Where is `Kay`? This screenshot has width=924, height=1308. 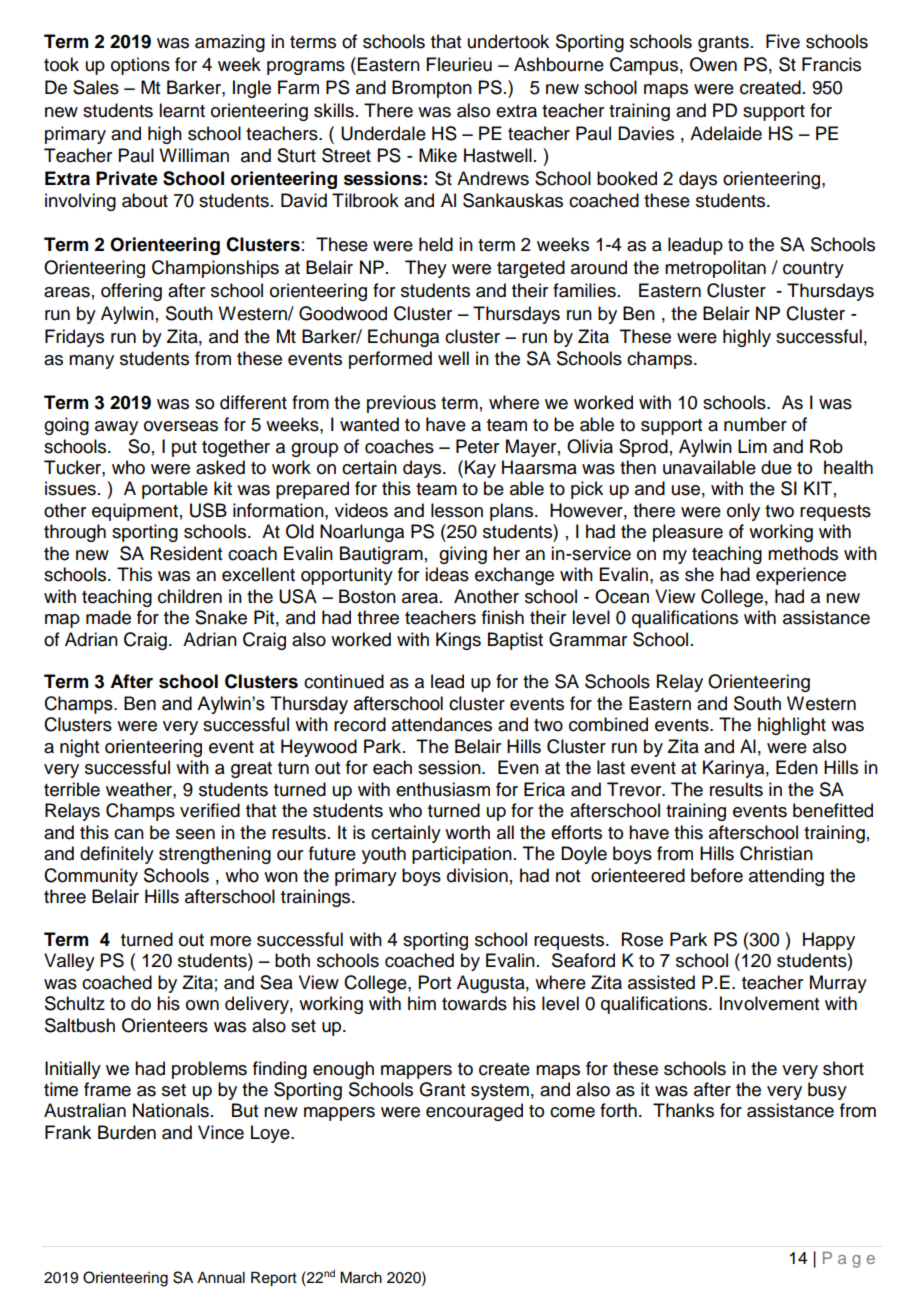 Kay is located at coordinates (480, 469).
